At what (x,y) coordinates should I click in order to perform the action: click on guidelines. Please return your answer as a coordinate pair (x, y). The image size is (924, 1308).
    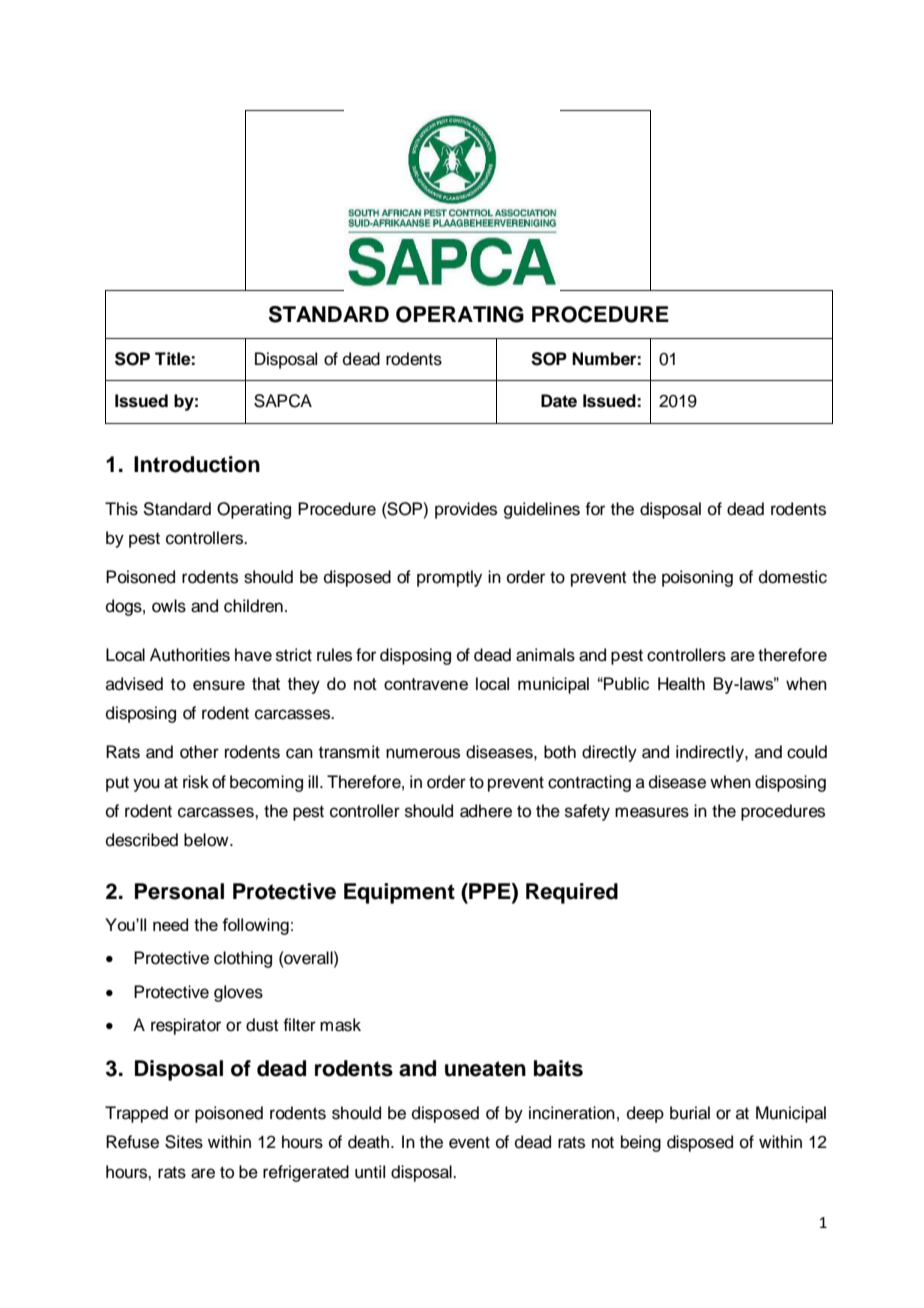
    Looking at the image, I should click on (542, 510).
